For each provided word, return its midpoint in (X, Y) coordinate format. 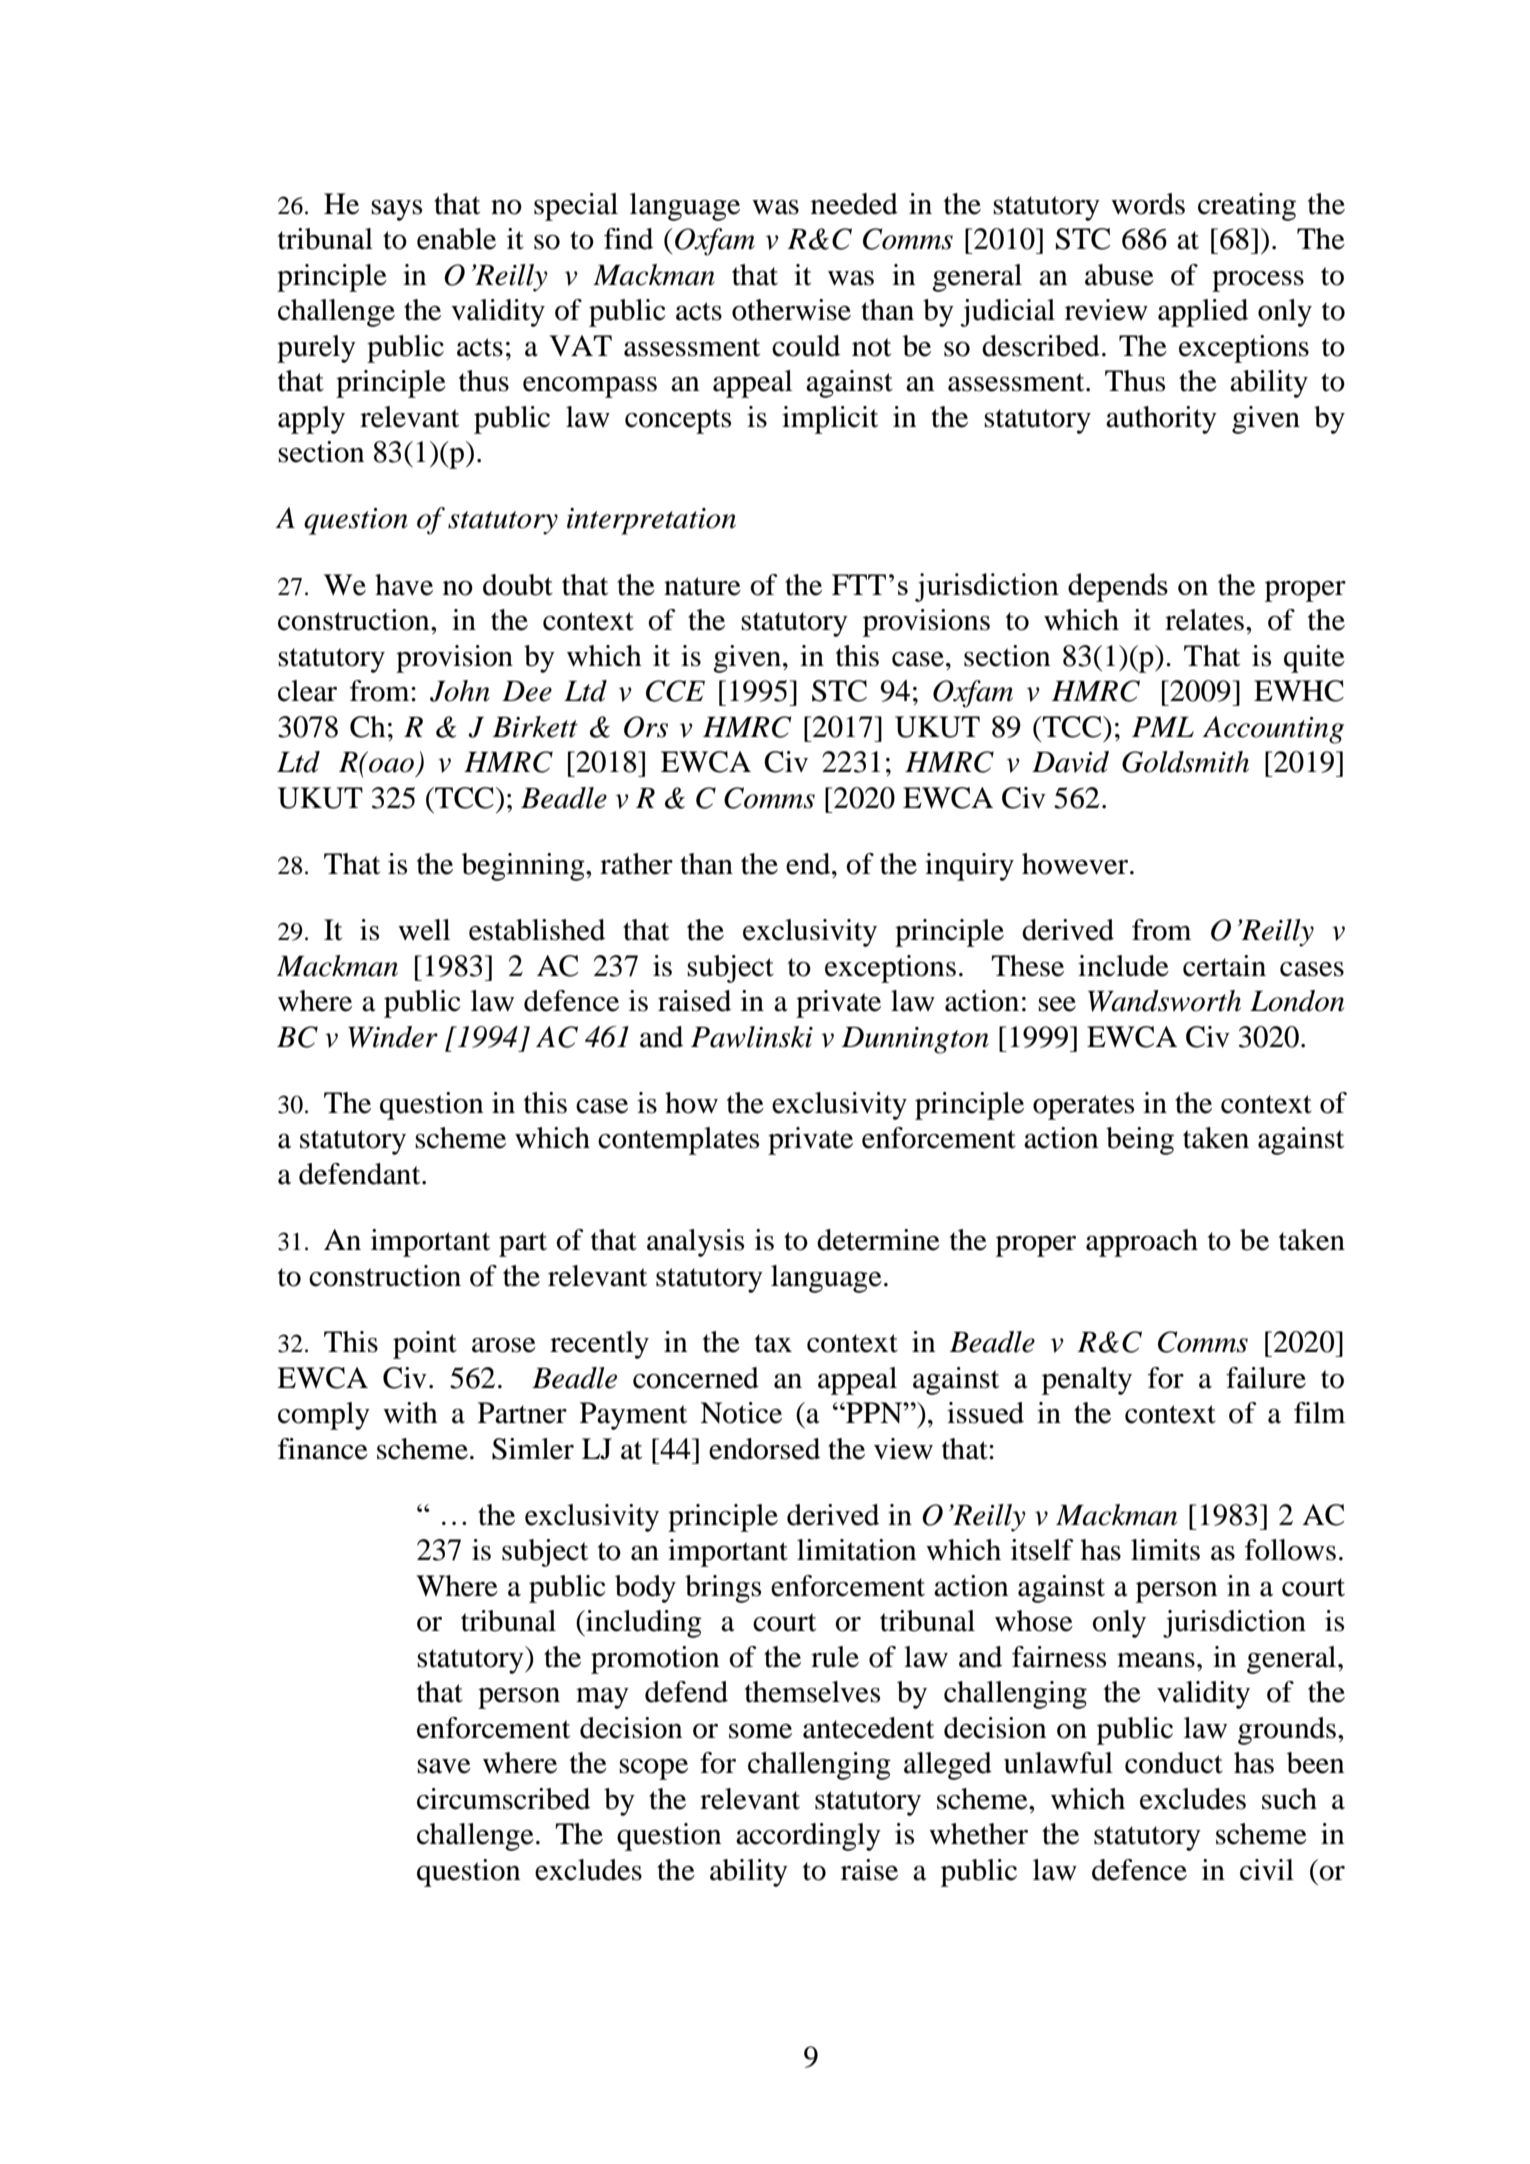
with (410, 1413)
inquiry (969, 867)
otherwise (791, 310)
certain (1224, 966)
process (1258, 281)
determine (878, 1240)
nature (702, 586)
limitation (856, 1550)
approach (1142, 1243)
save (444, 1766)
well (424, 930)
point (425, 1345)
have (404, 585)
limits (1165, 1550)
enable (456, 239)
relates (1204, 620)
